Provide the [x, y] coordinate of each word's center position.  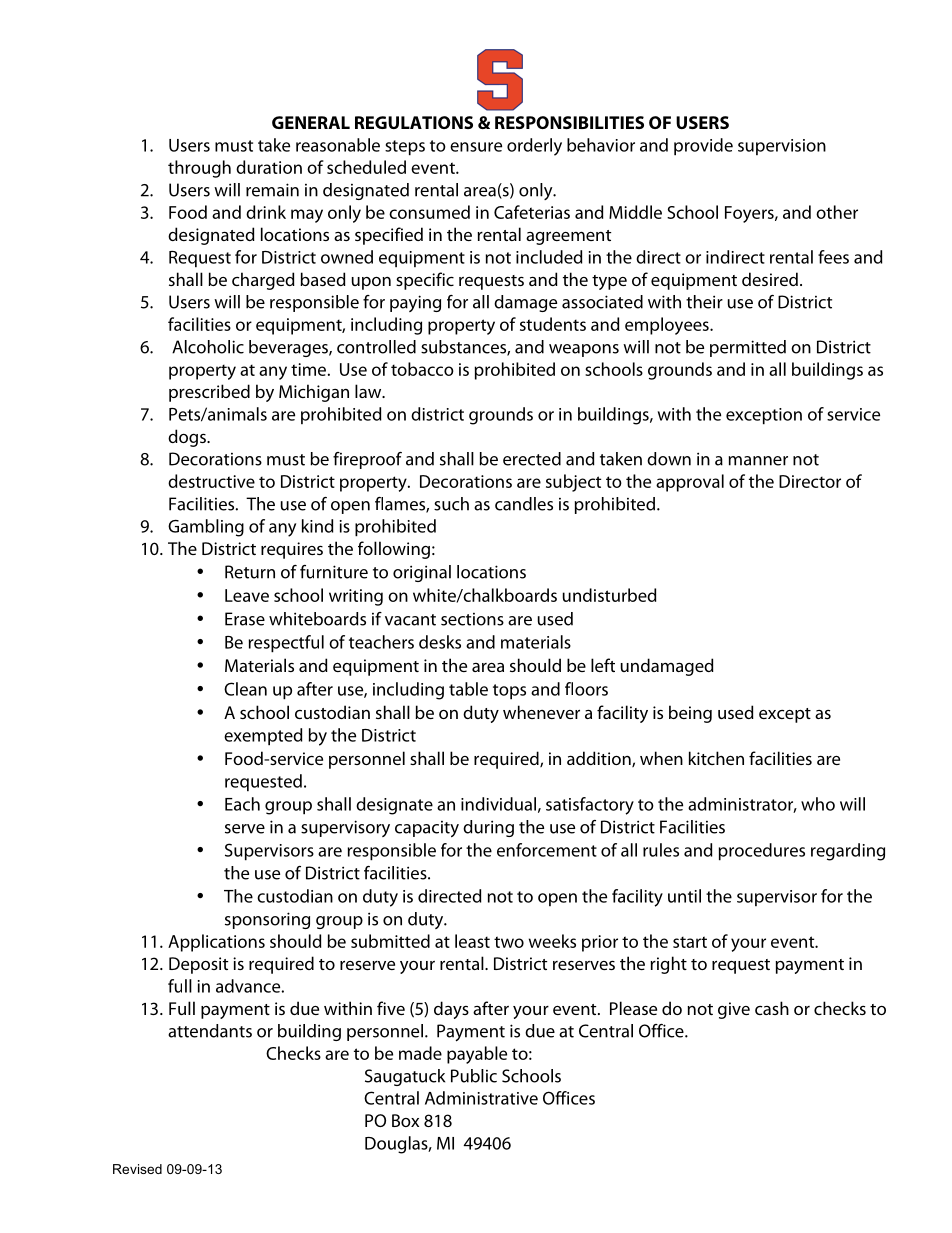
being [690, 714]
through [199, 169]
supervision [782, 147]
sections [472, 619]
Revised [137, 1169]
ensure [476, 147]
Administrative [481, 1098]
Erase [245, 619]
